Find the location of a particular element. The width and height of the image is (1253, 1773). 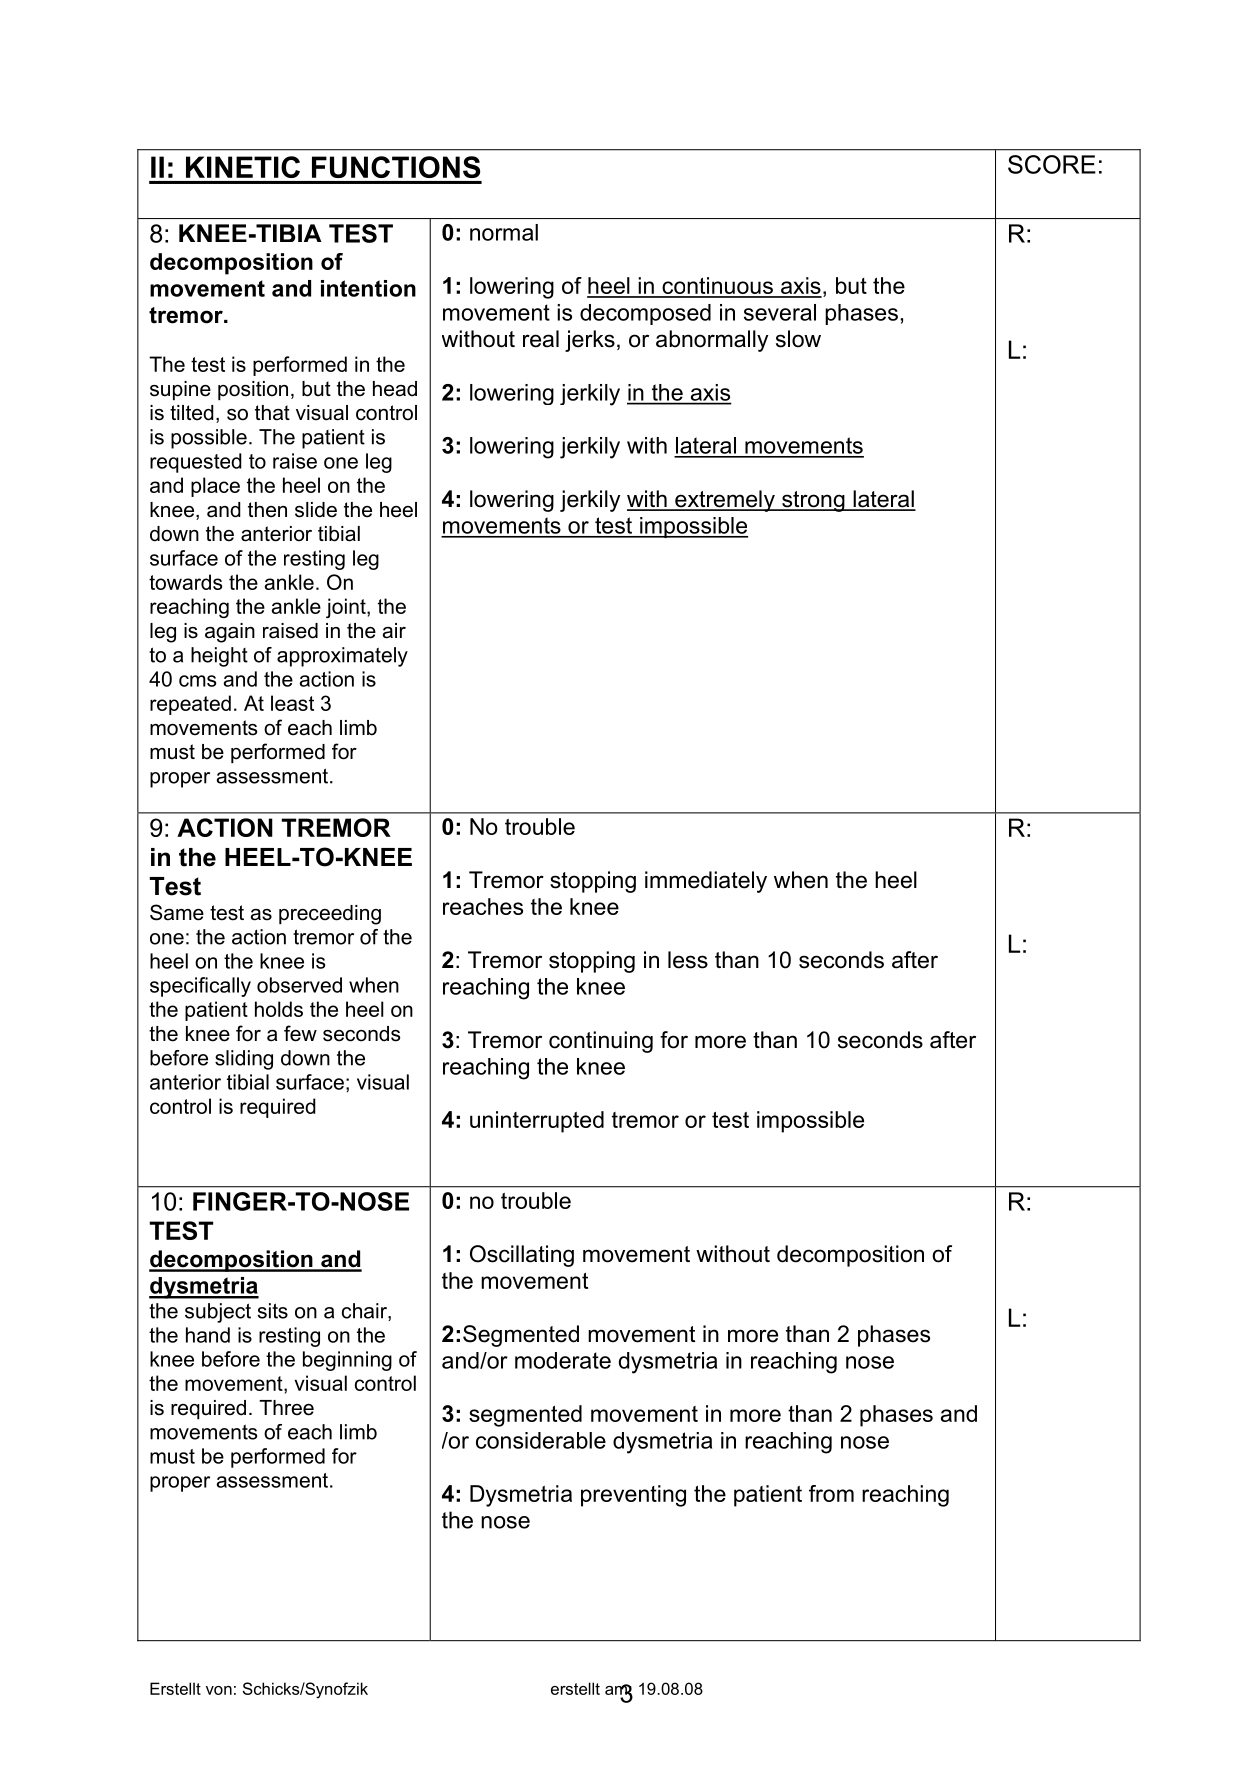

sliding is located at coordinates (244, 1060).
